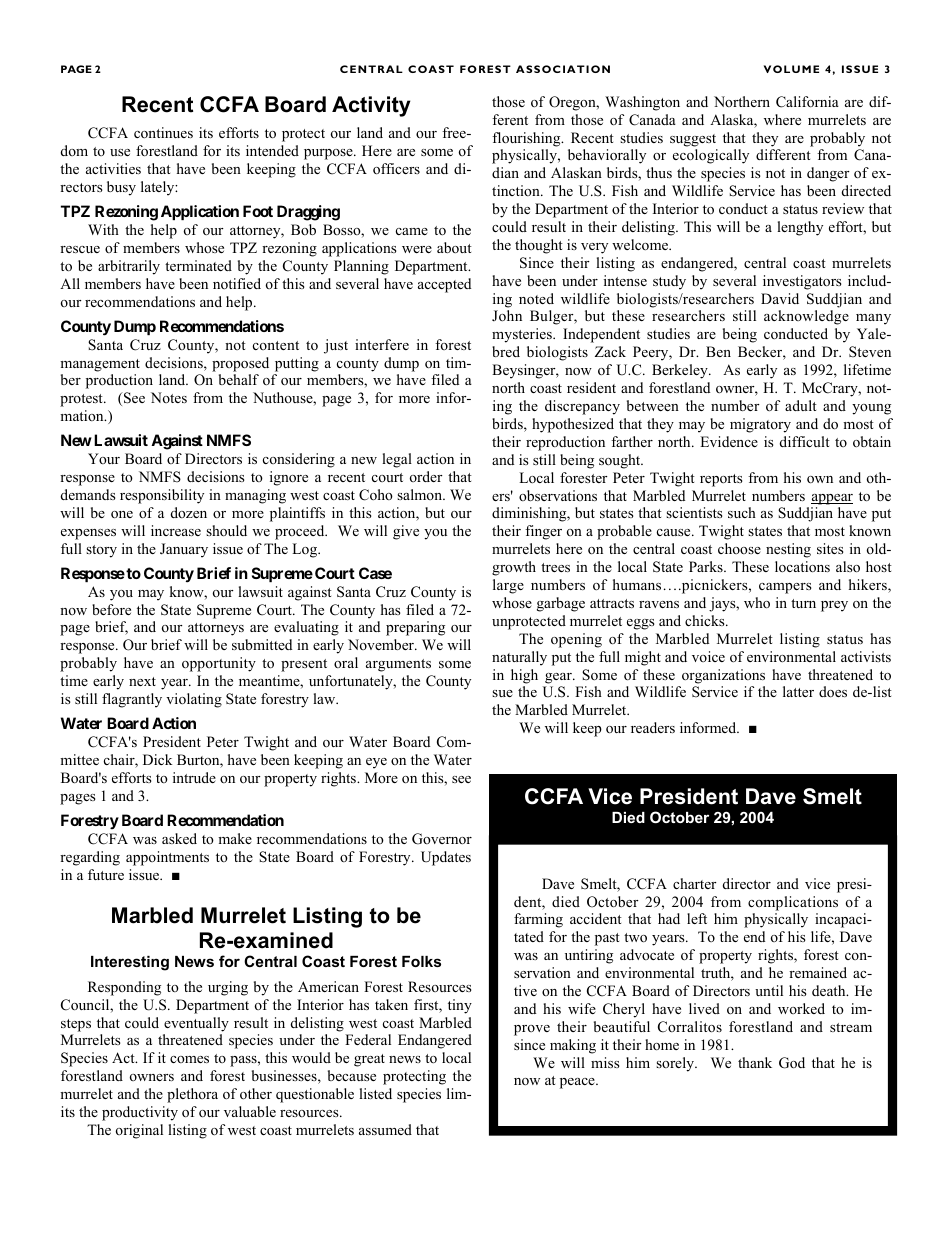 The height and width of the screenshot is (1233, 952). I want to click on assumed, so click(385, 1129).
